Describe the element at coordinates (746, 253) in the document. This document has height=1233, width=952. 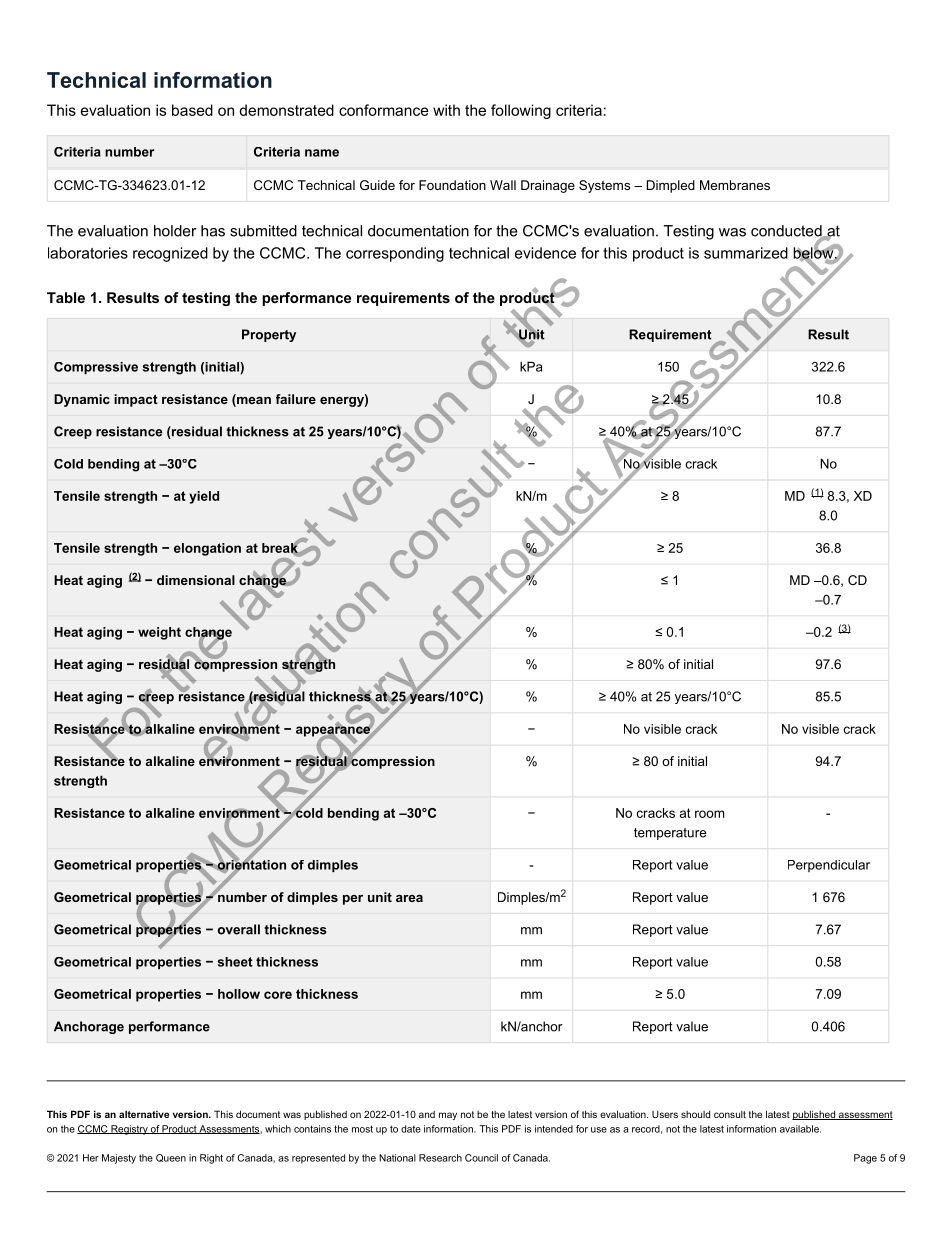
I see `summarized` at that location.
